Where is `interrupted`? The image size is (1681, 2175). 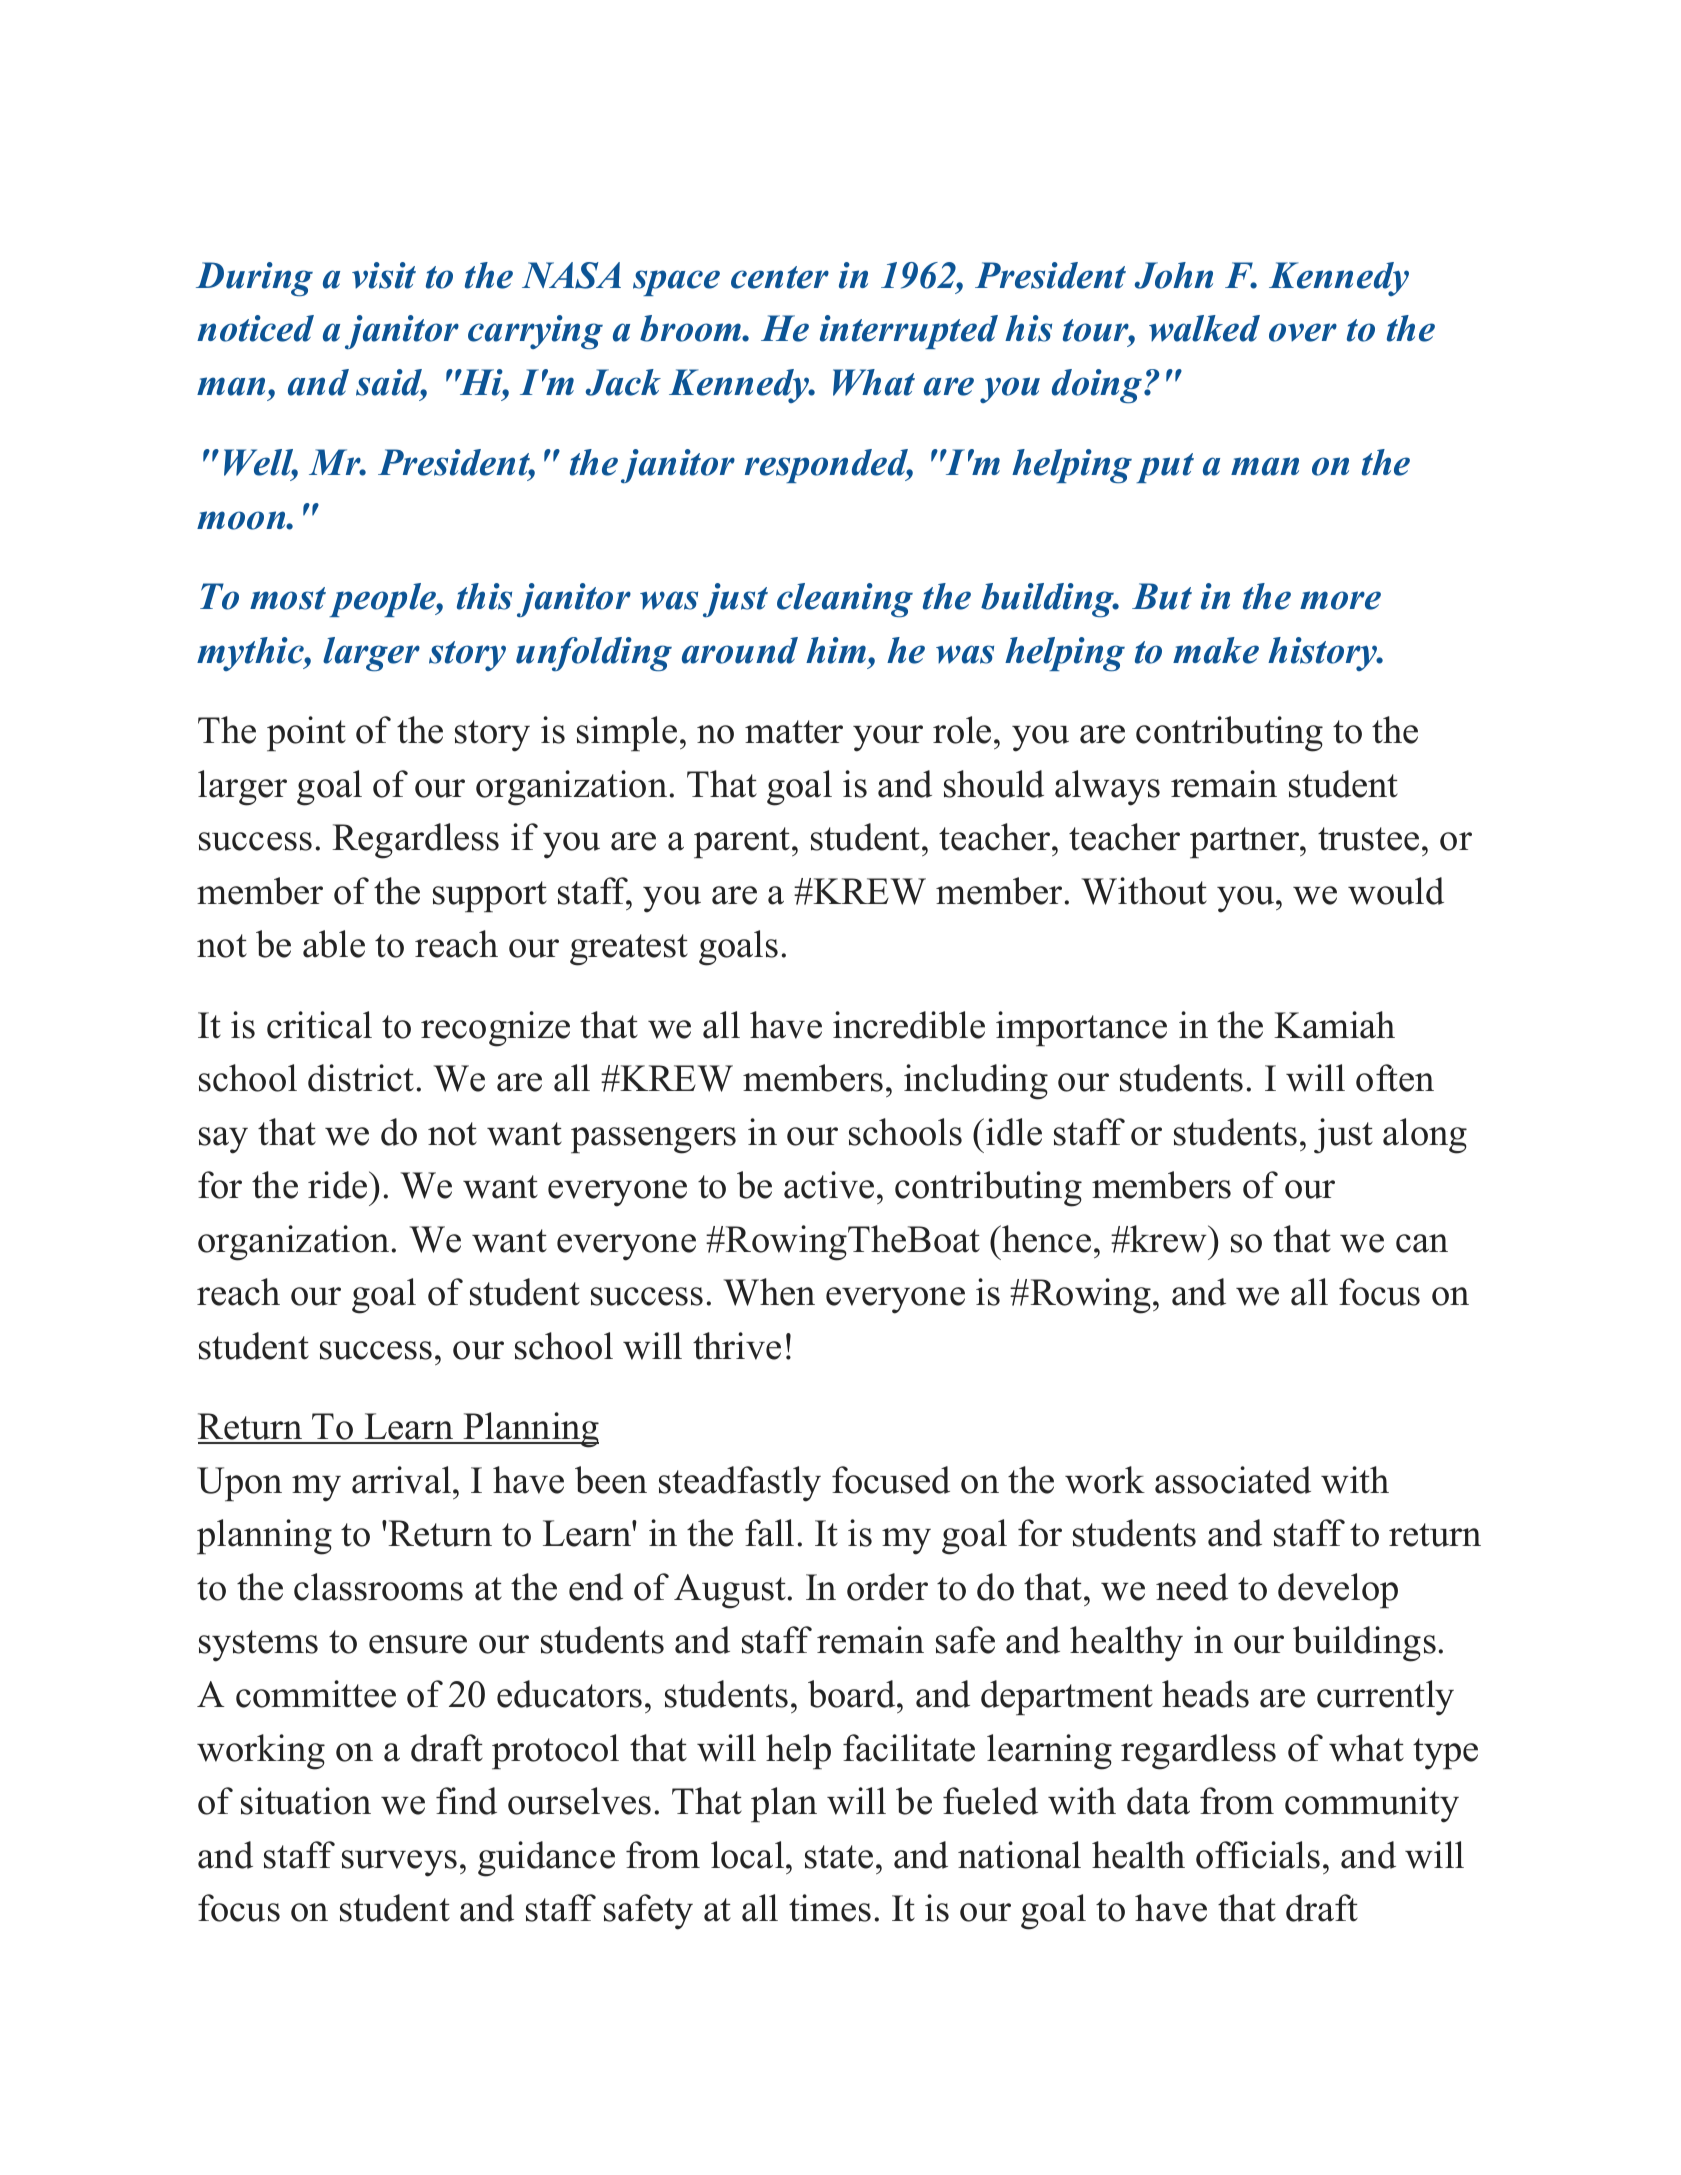
interrupted is located at coordinates (909, 332).
